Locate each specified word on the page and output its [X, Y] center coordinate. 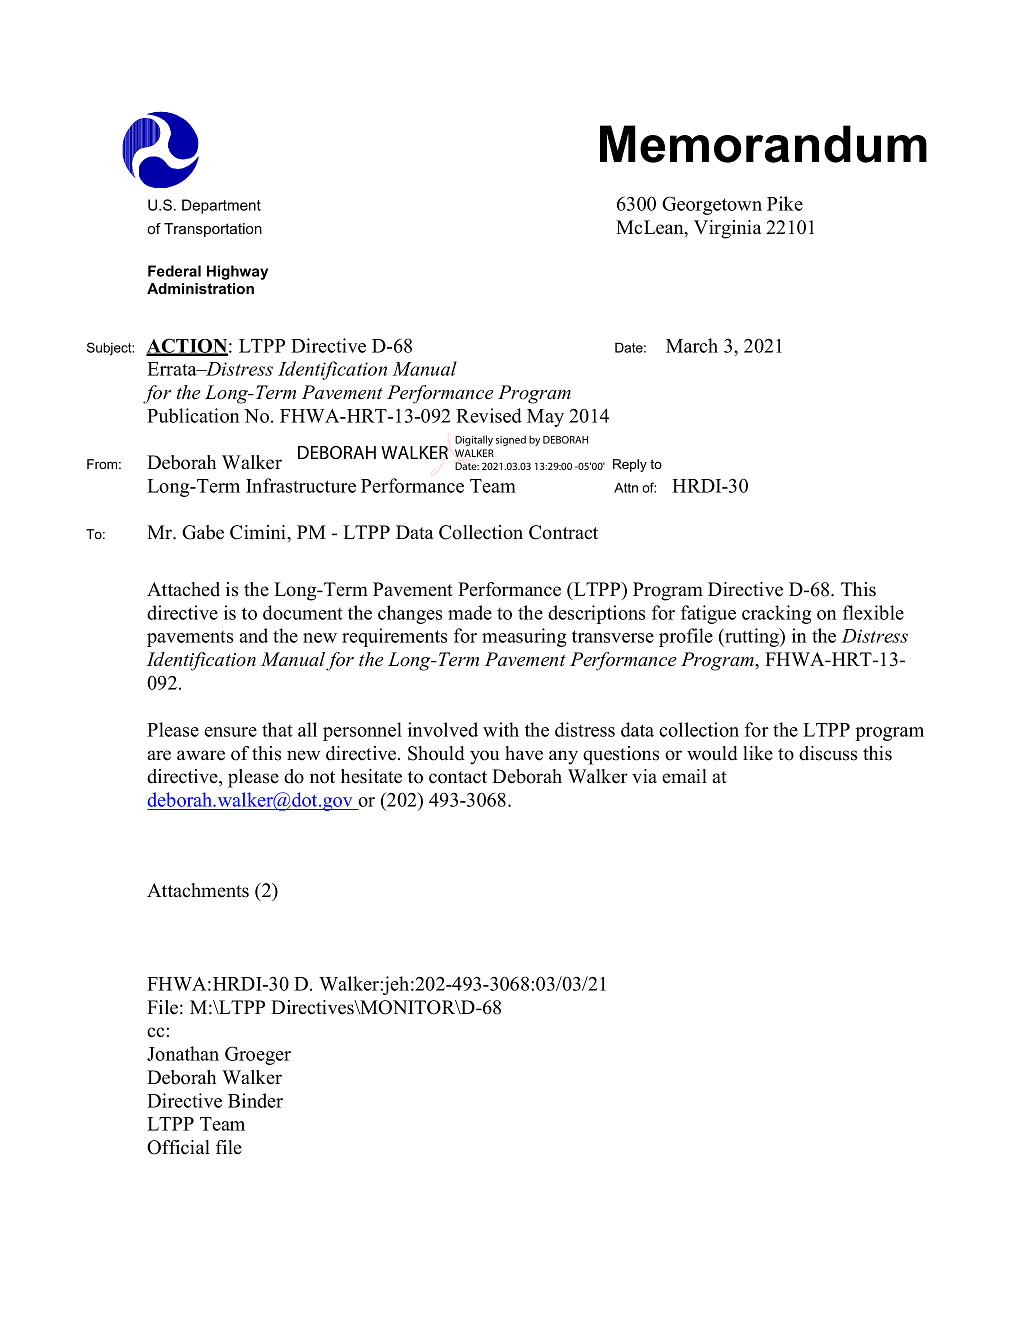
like [758, 753]
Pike [785, 203]
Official [178, 1147]
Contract [563, 532]
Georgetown [712, 205]
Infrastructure [301, 485]
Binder [255, 1100]
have [524, 753]
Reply [630, 465]
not [322, 777]
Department [221, 206]
